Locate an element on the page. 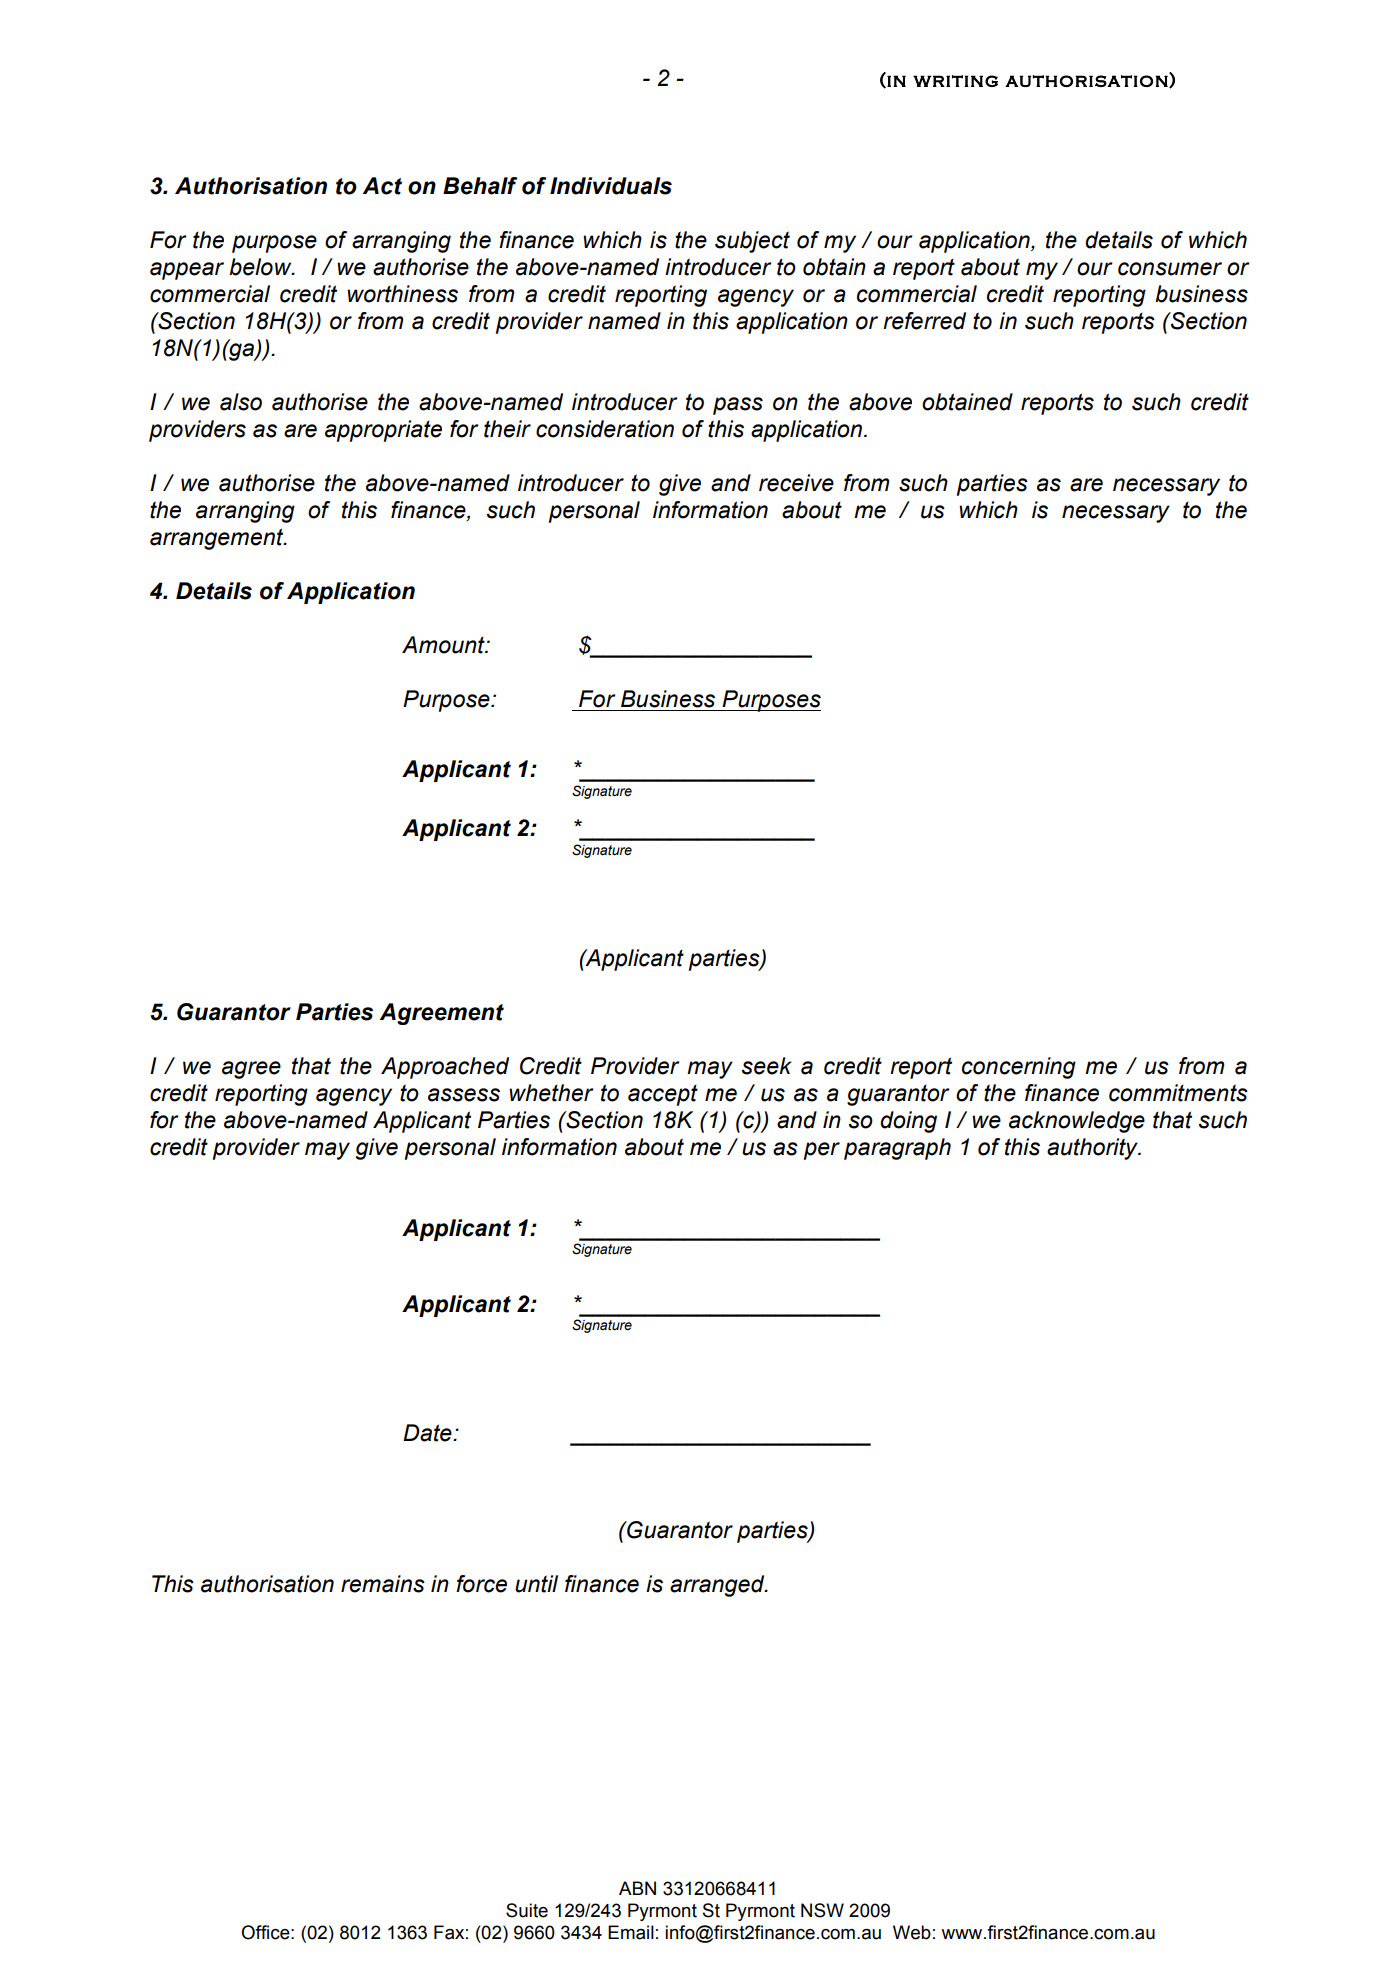 The height and width of the image is (1976, 1397). Suite is located at coordinates (527, 1910).
